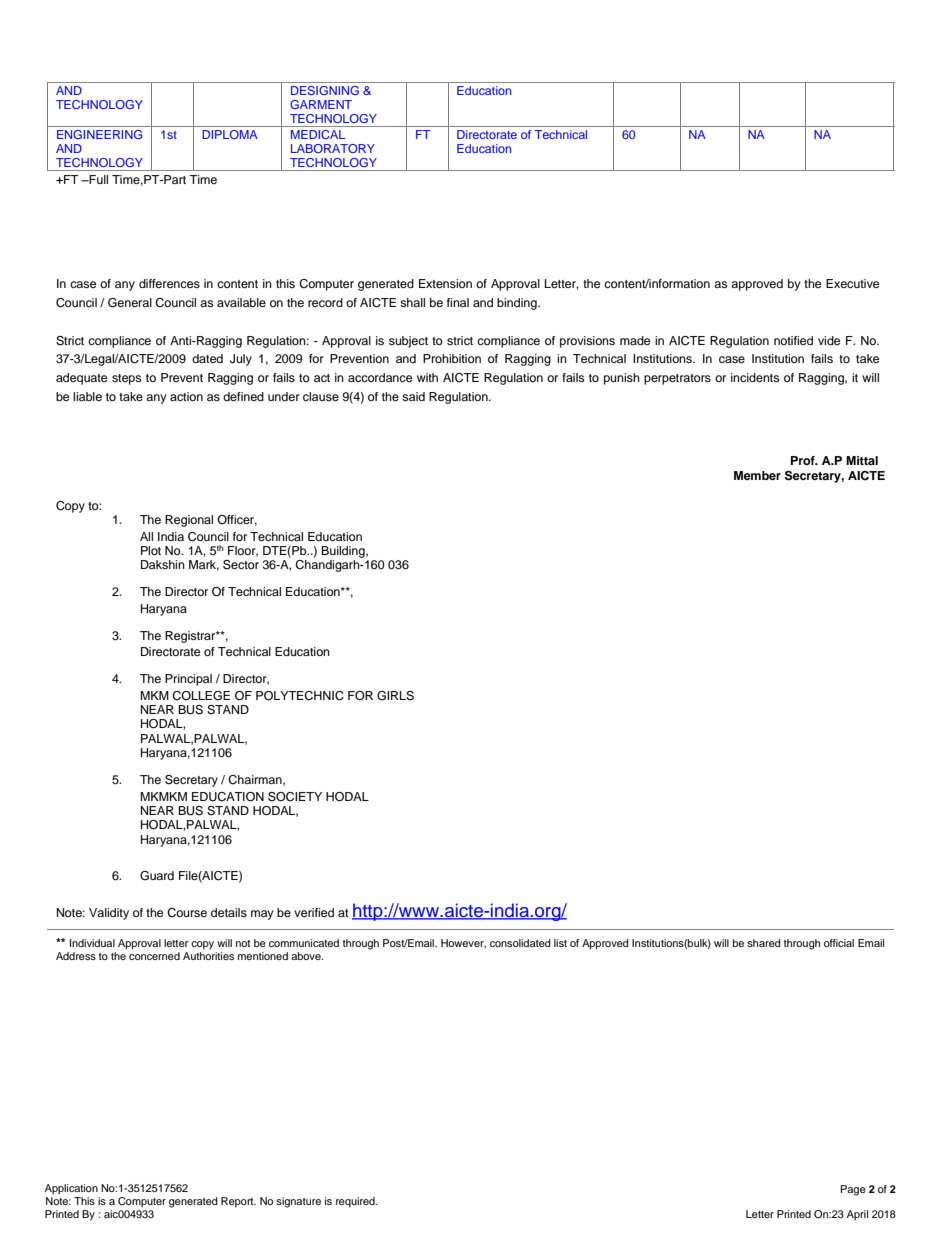 The height and width of the screenshot is (1233, 952). What do you see at coordinates (230, 134) in the screenshot?
I see `DIPLOMA` at bounding box center [230, 134].
